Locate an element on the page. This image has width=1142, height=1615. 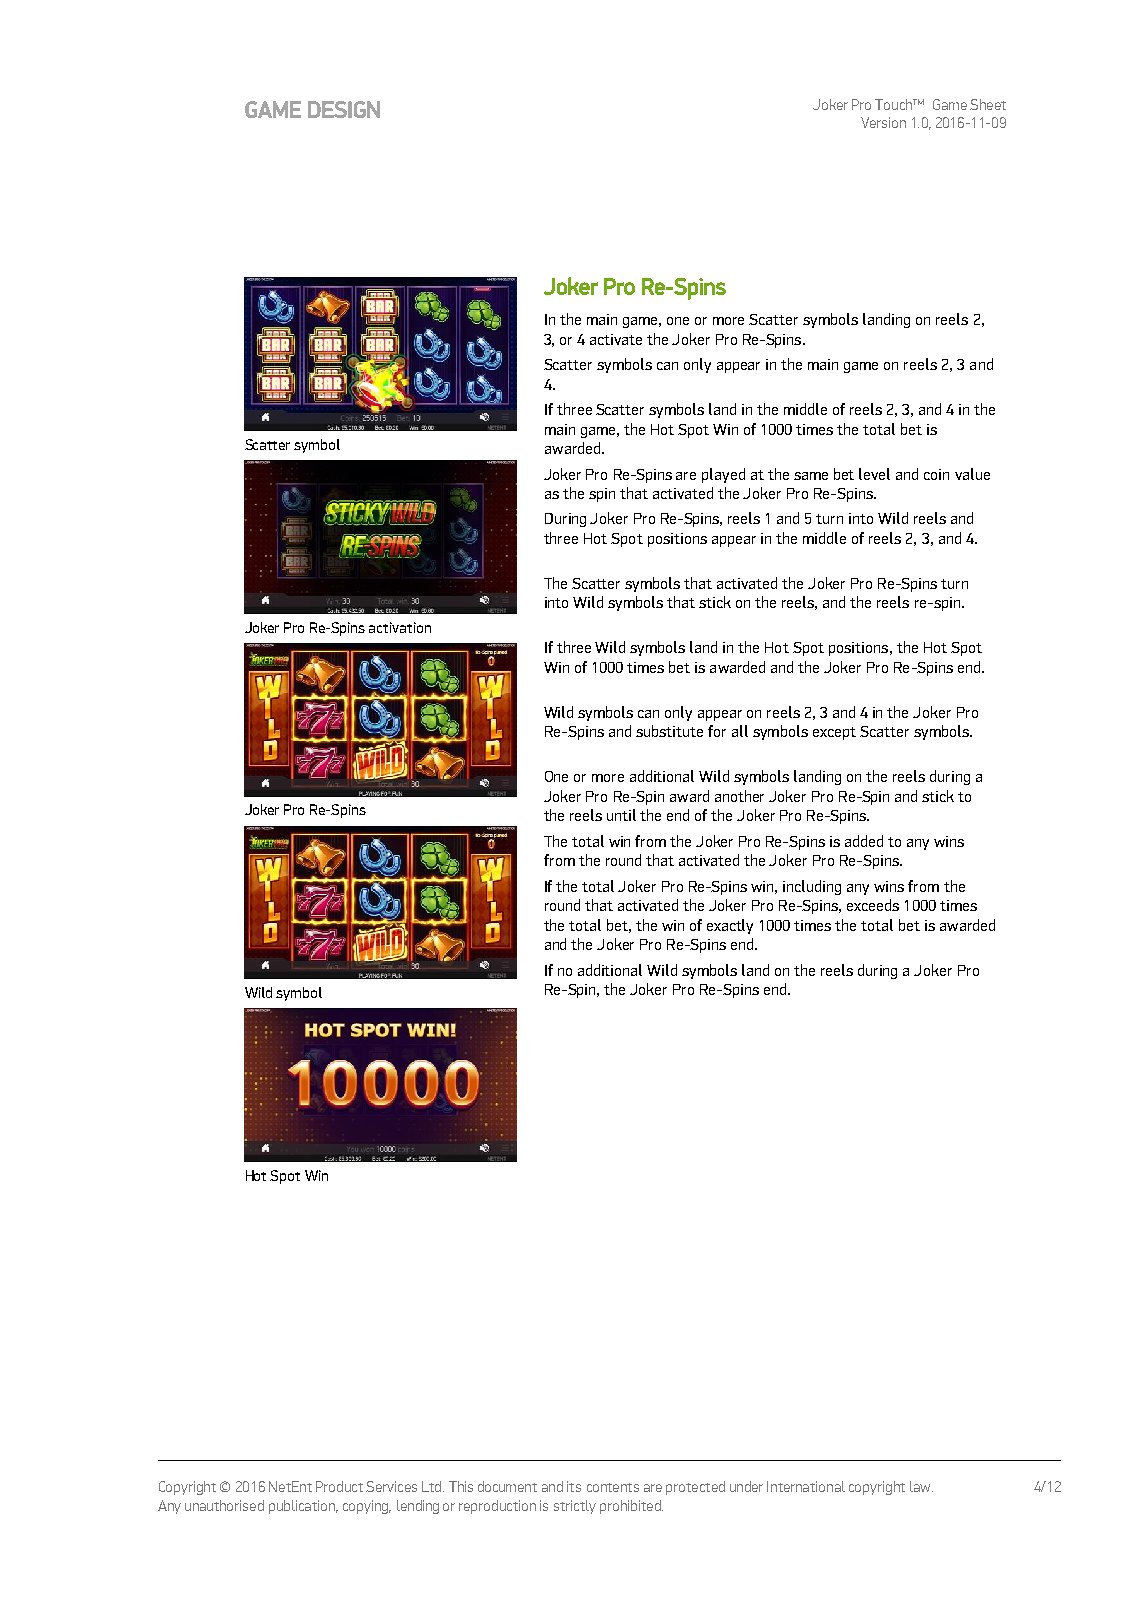
Version is located at coordinates (883, 122).
